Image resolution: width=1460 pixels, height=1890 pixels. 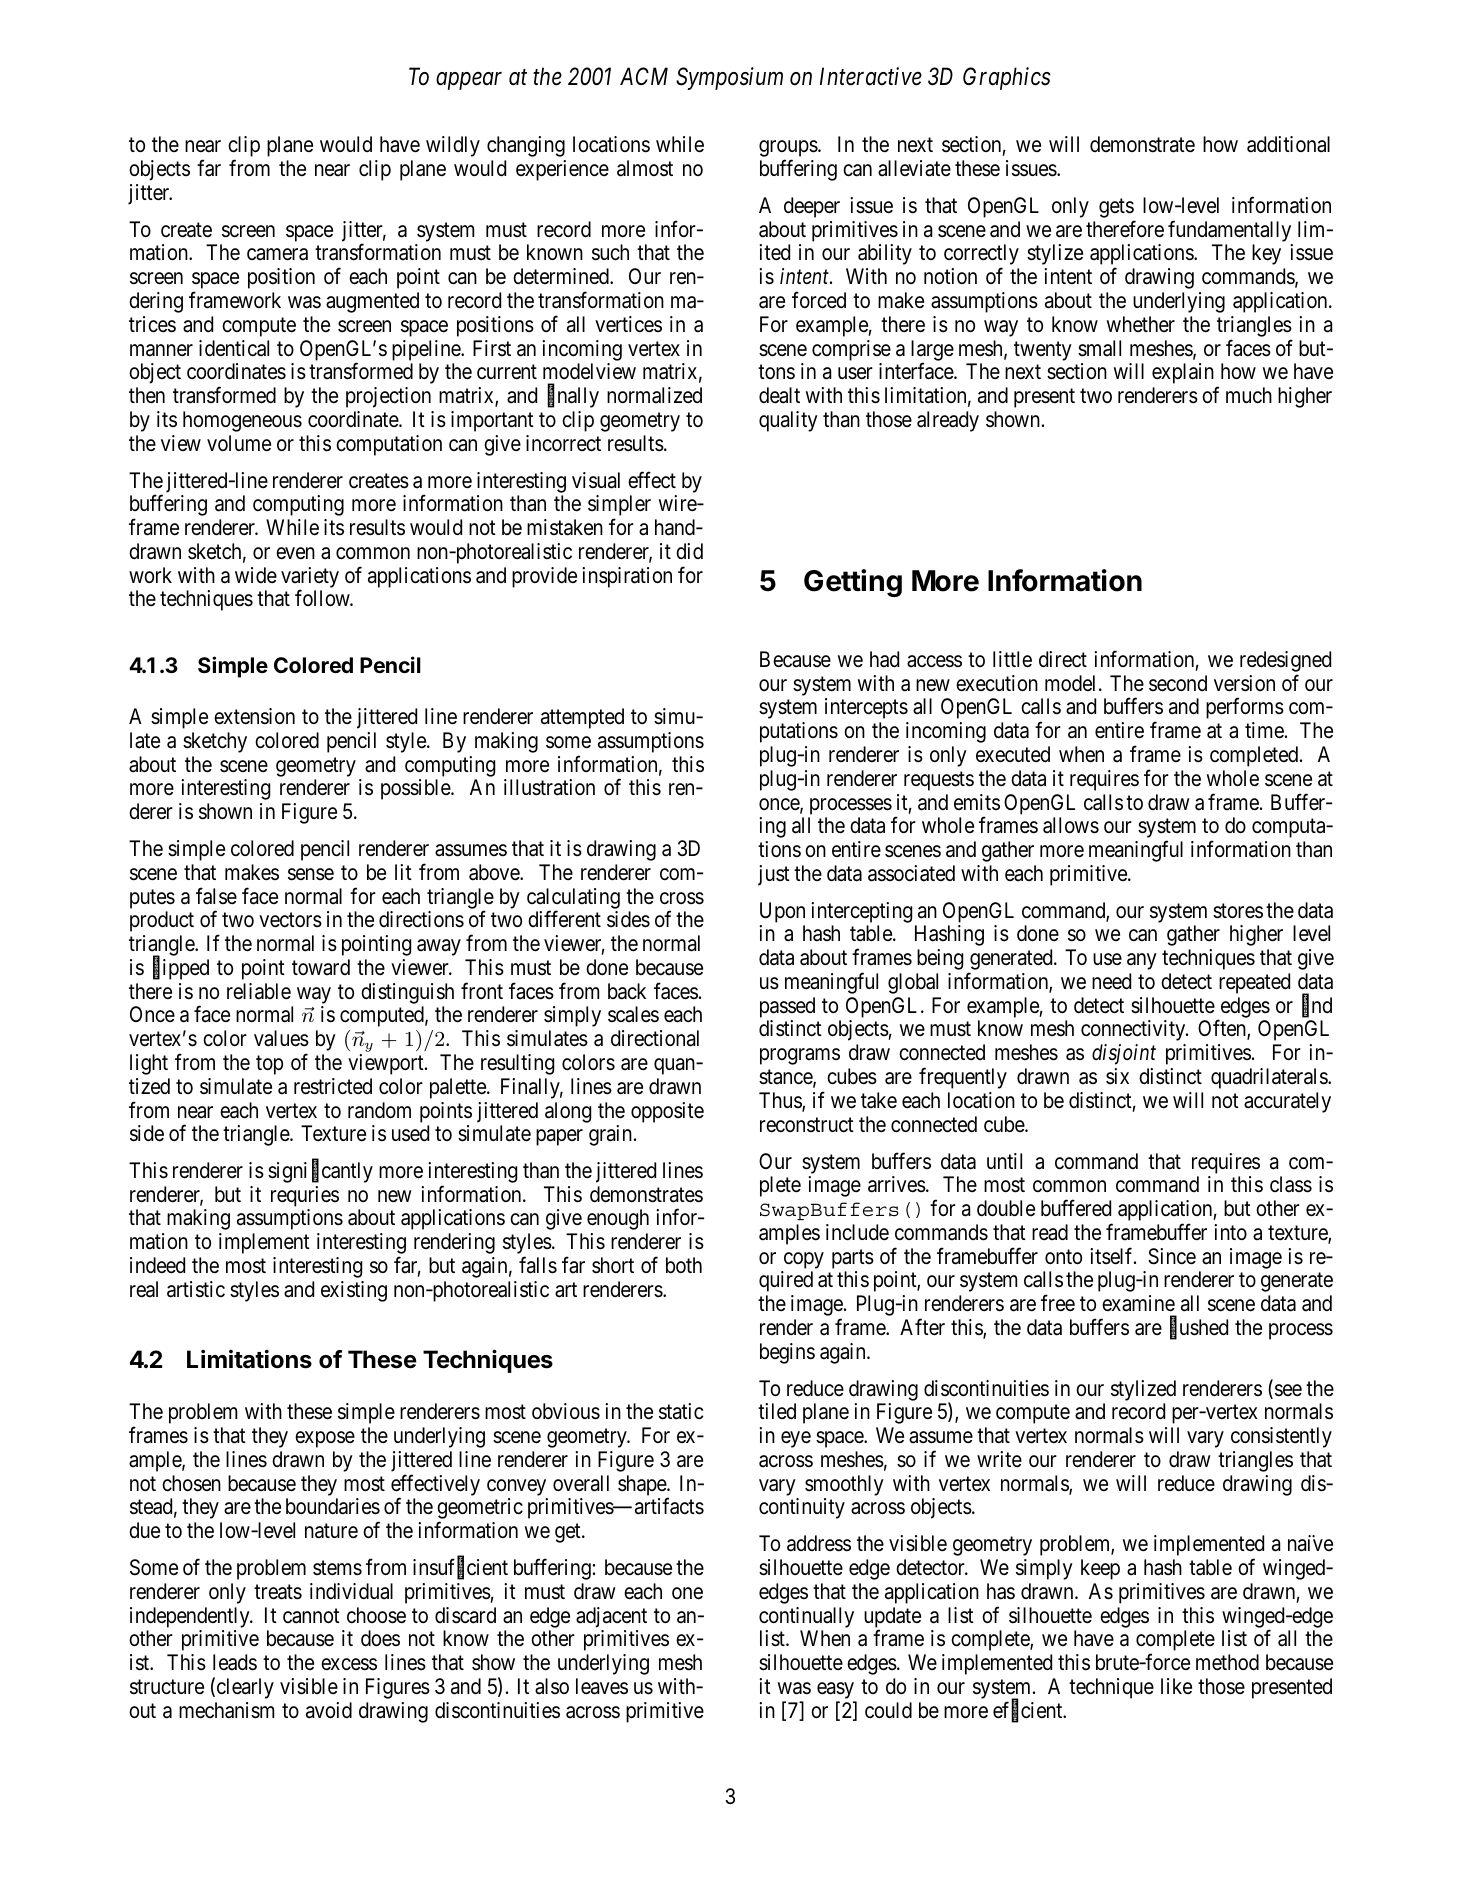 I want to click on continually, so click(x=806, y=1617).
